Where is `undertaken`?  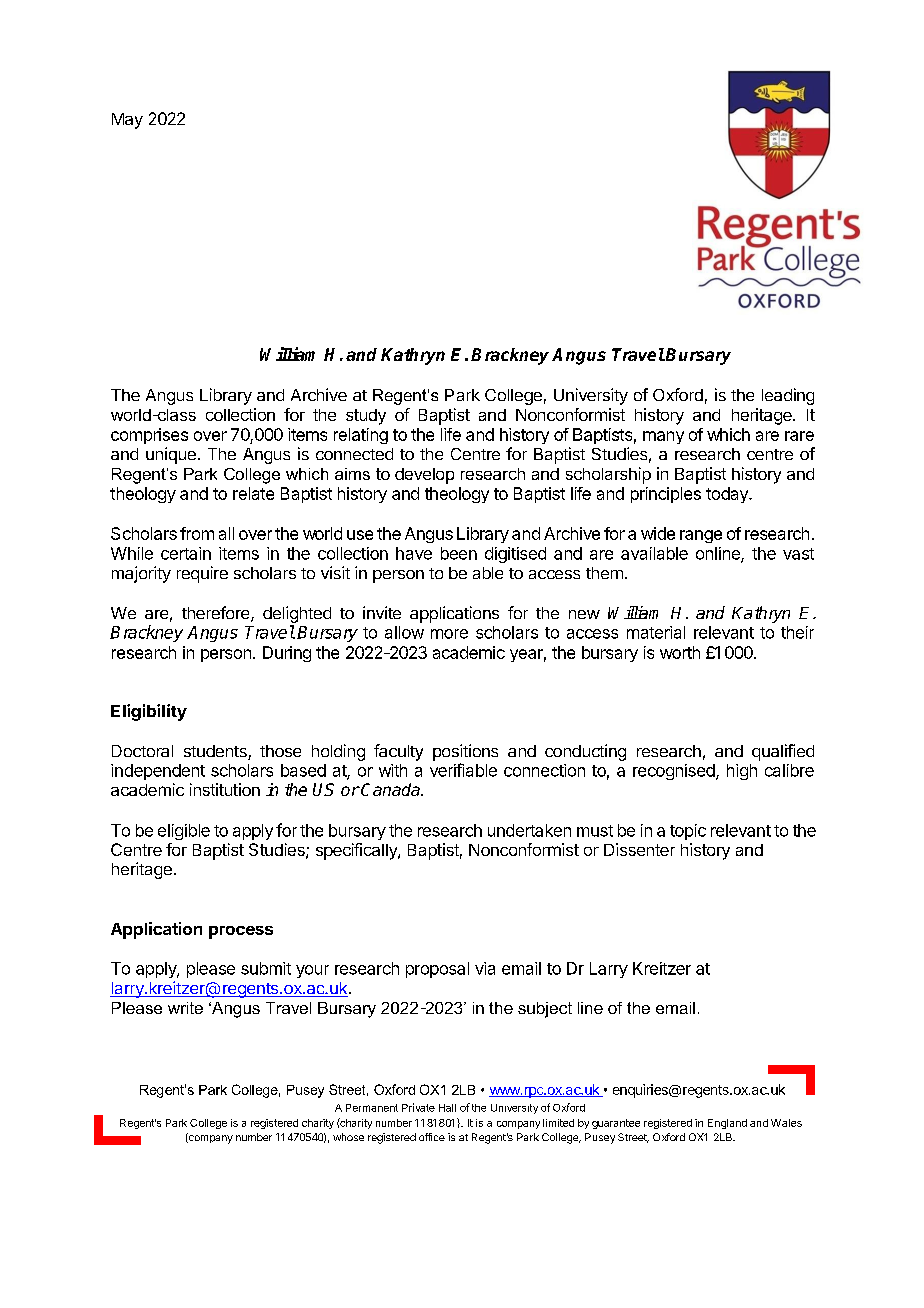 undertaken is located at coordinates (529, 830).
